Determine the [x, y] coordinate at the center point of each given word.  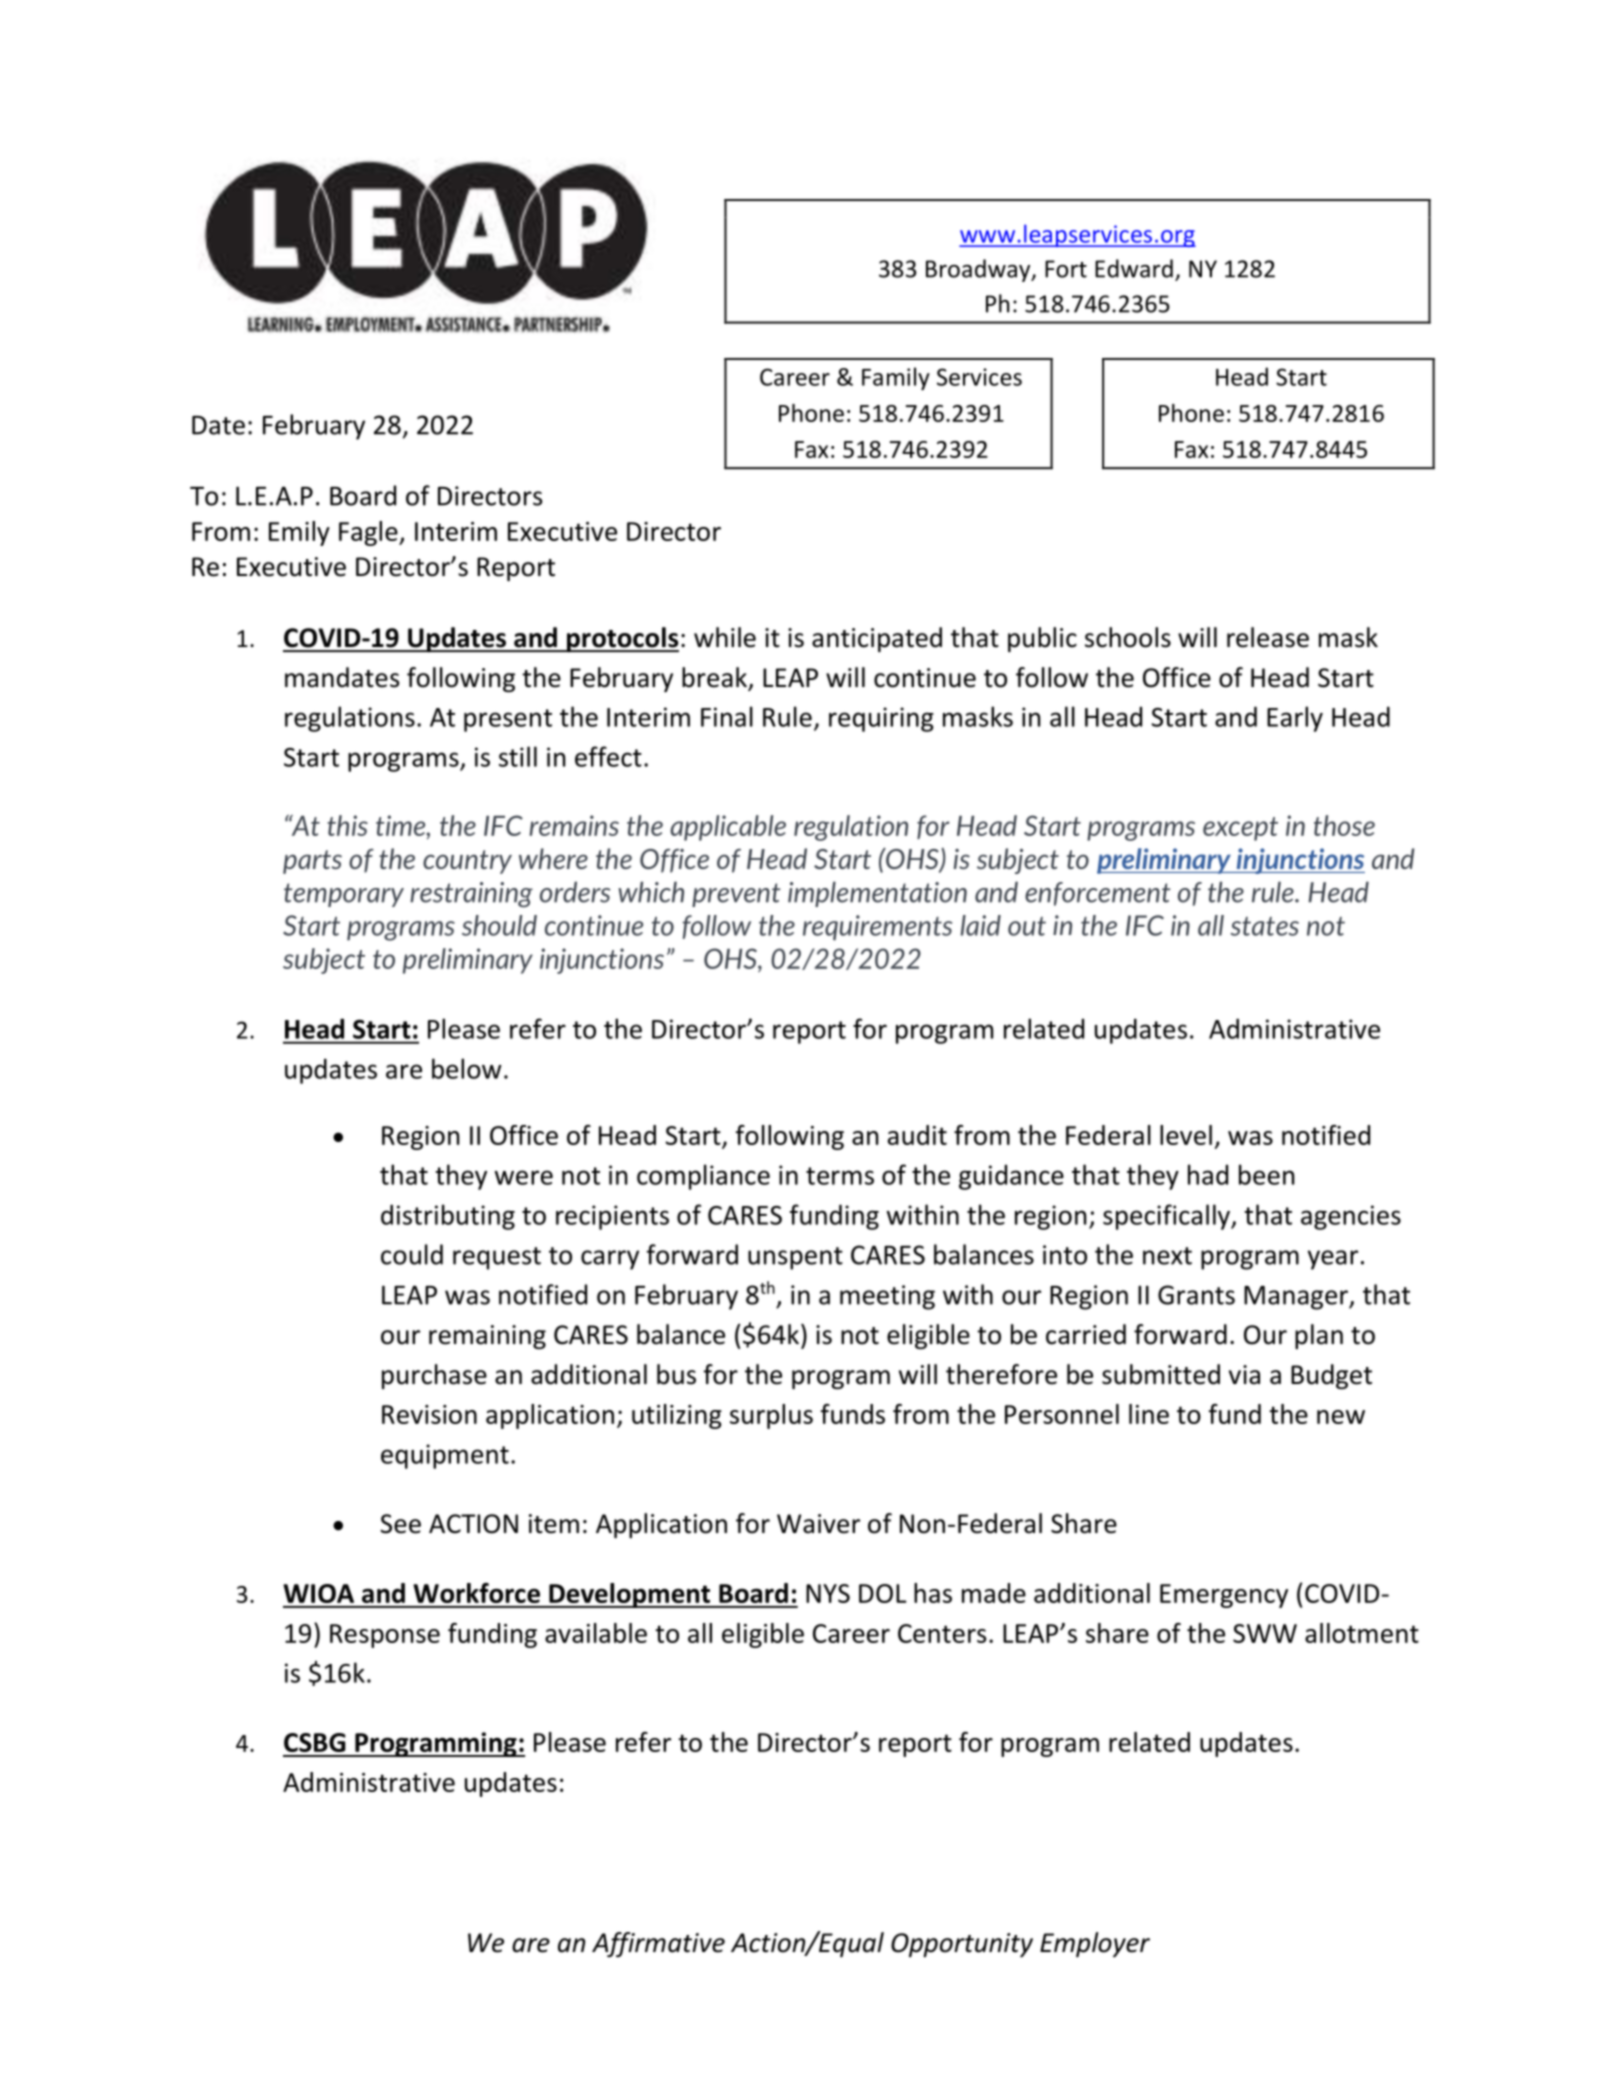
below [467, 1068]
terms [840, 1176]
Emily [299, 533]
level [1186, 1135]
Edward [1134, 268]
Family [896, 378]
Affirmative [658, 1944]
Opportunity [962, 1945]
